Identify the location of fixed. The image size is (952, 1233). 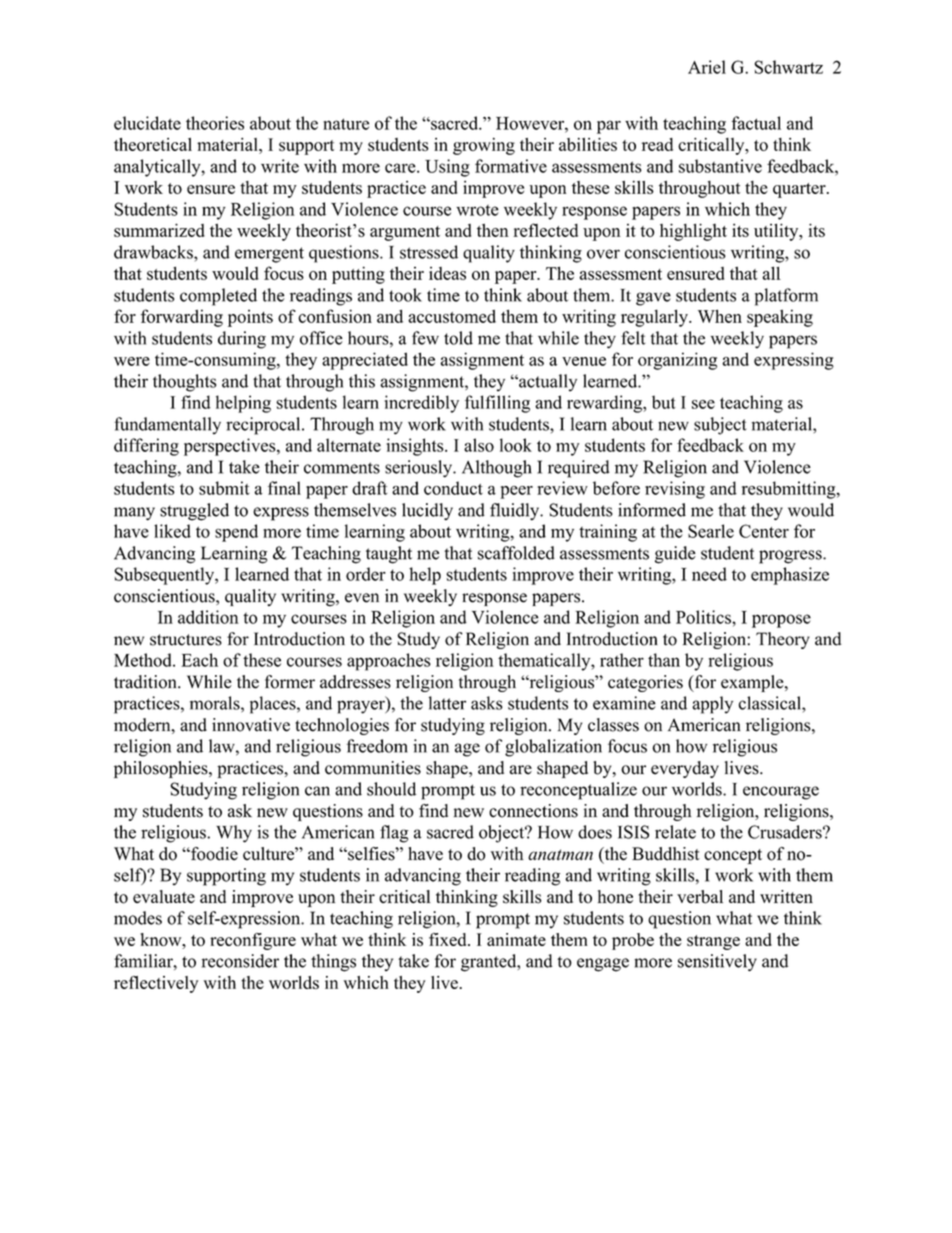
(449, 939).
